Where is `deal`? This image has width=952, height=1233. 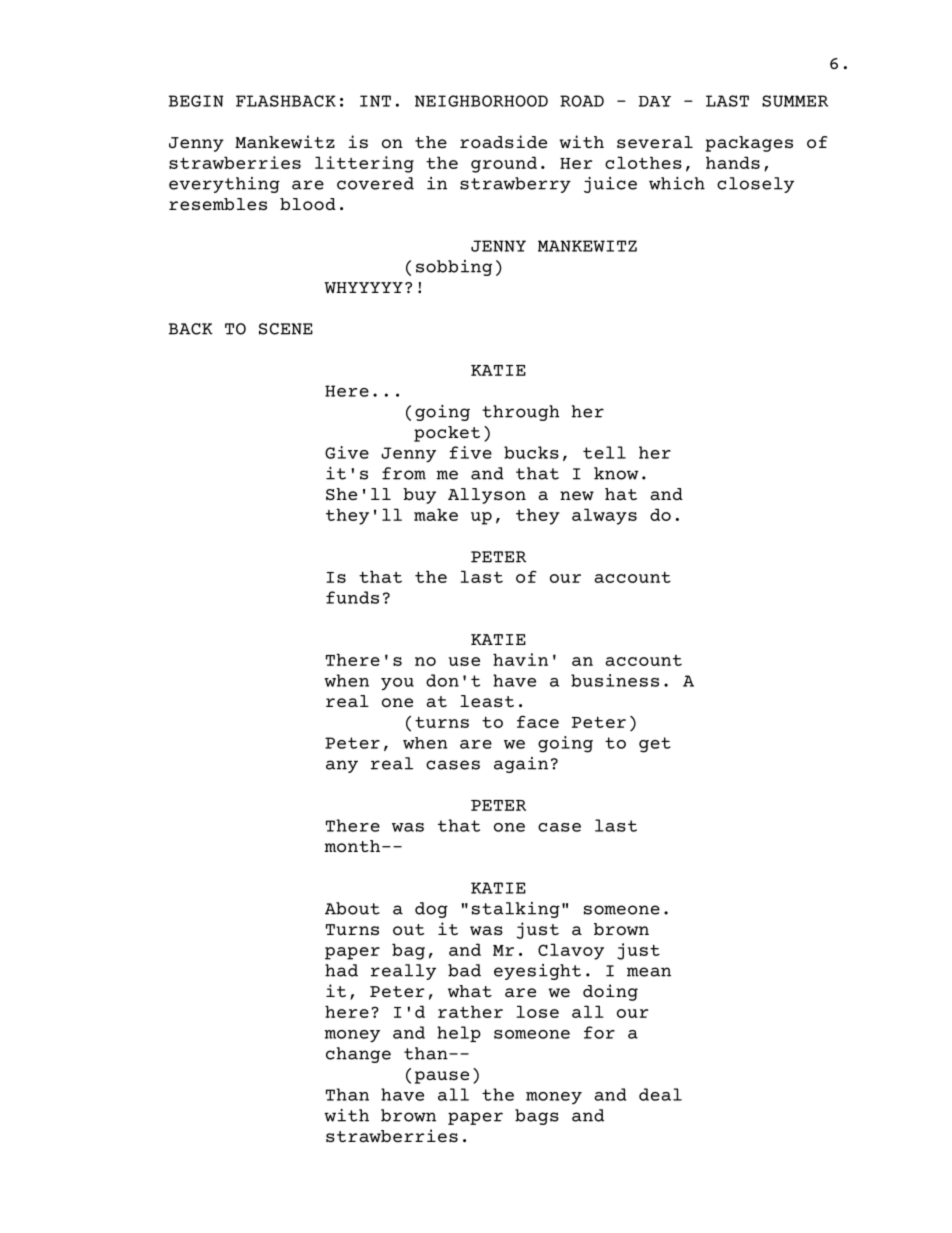 deal is located at coordinates (660, 1094).
